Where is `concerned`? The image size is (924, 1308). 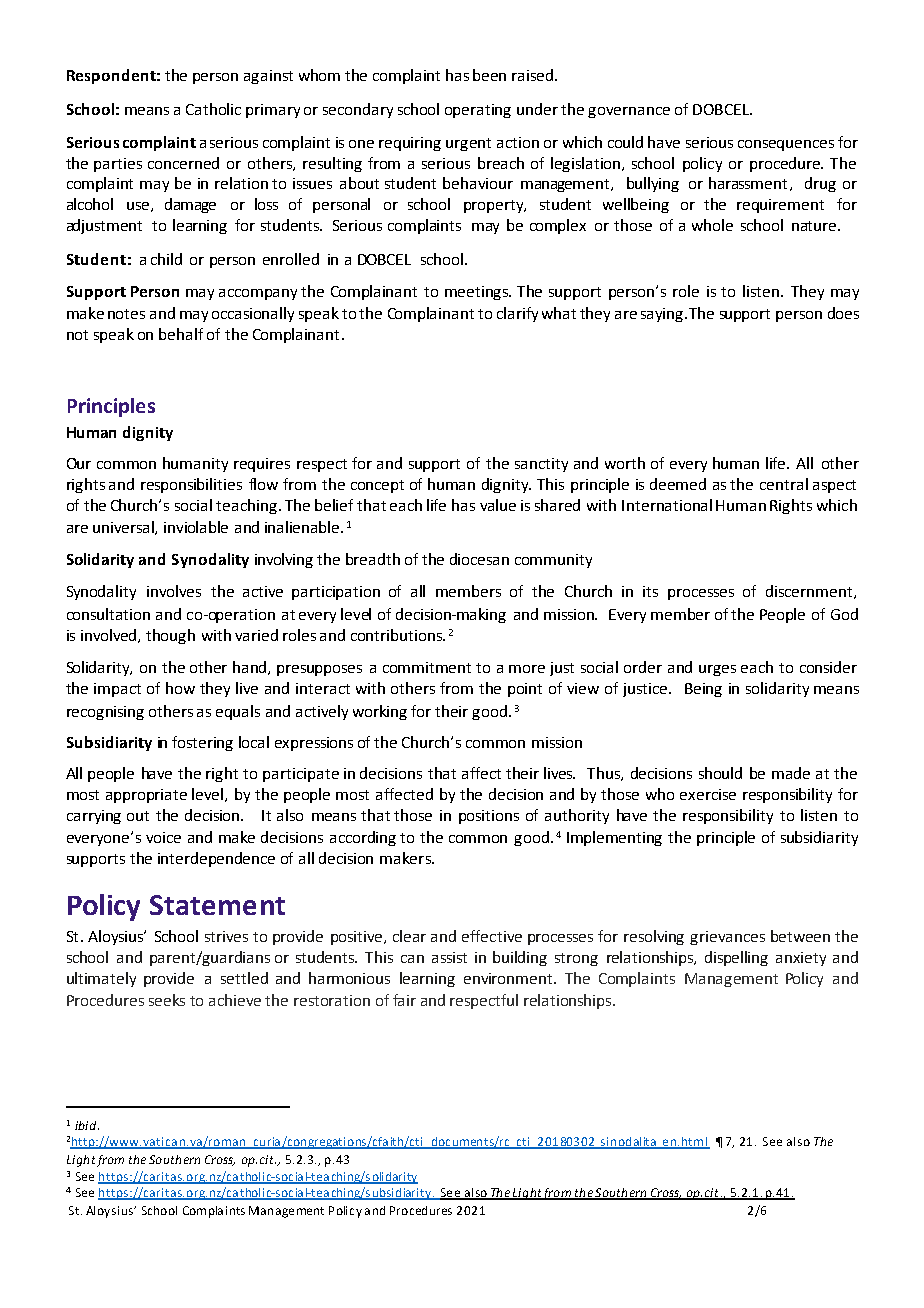 concerned is located at coordinates (183, 163).
